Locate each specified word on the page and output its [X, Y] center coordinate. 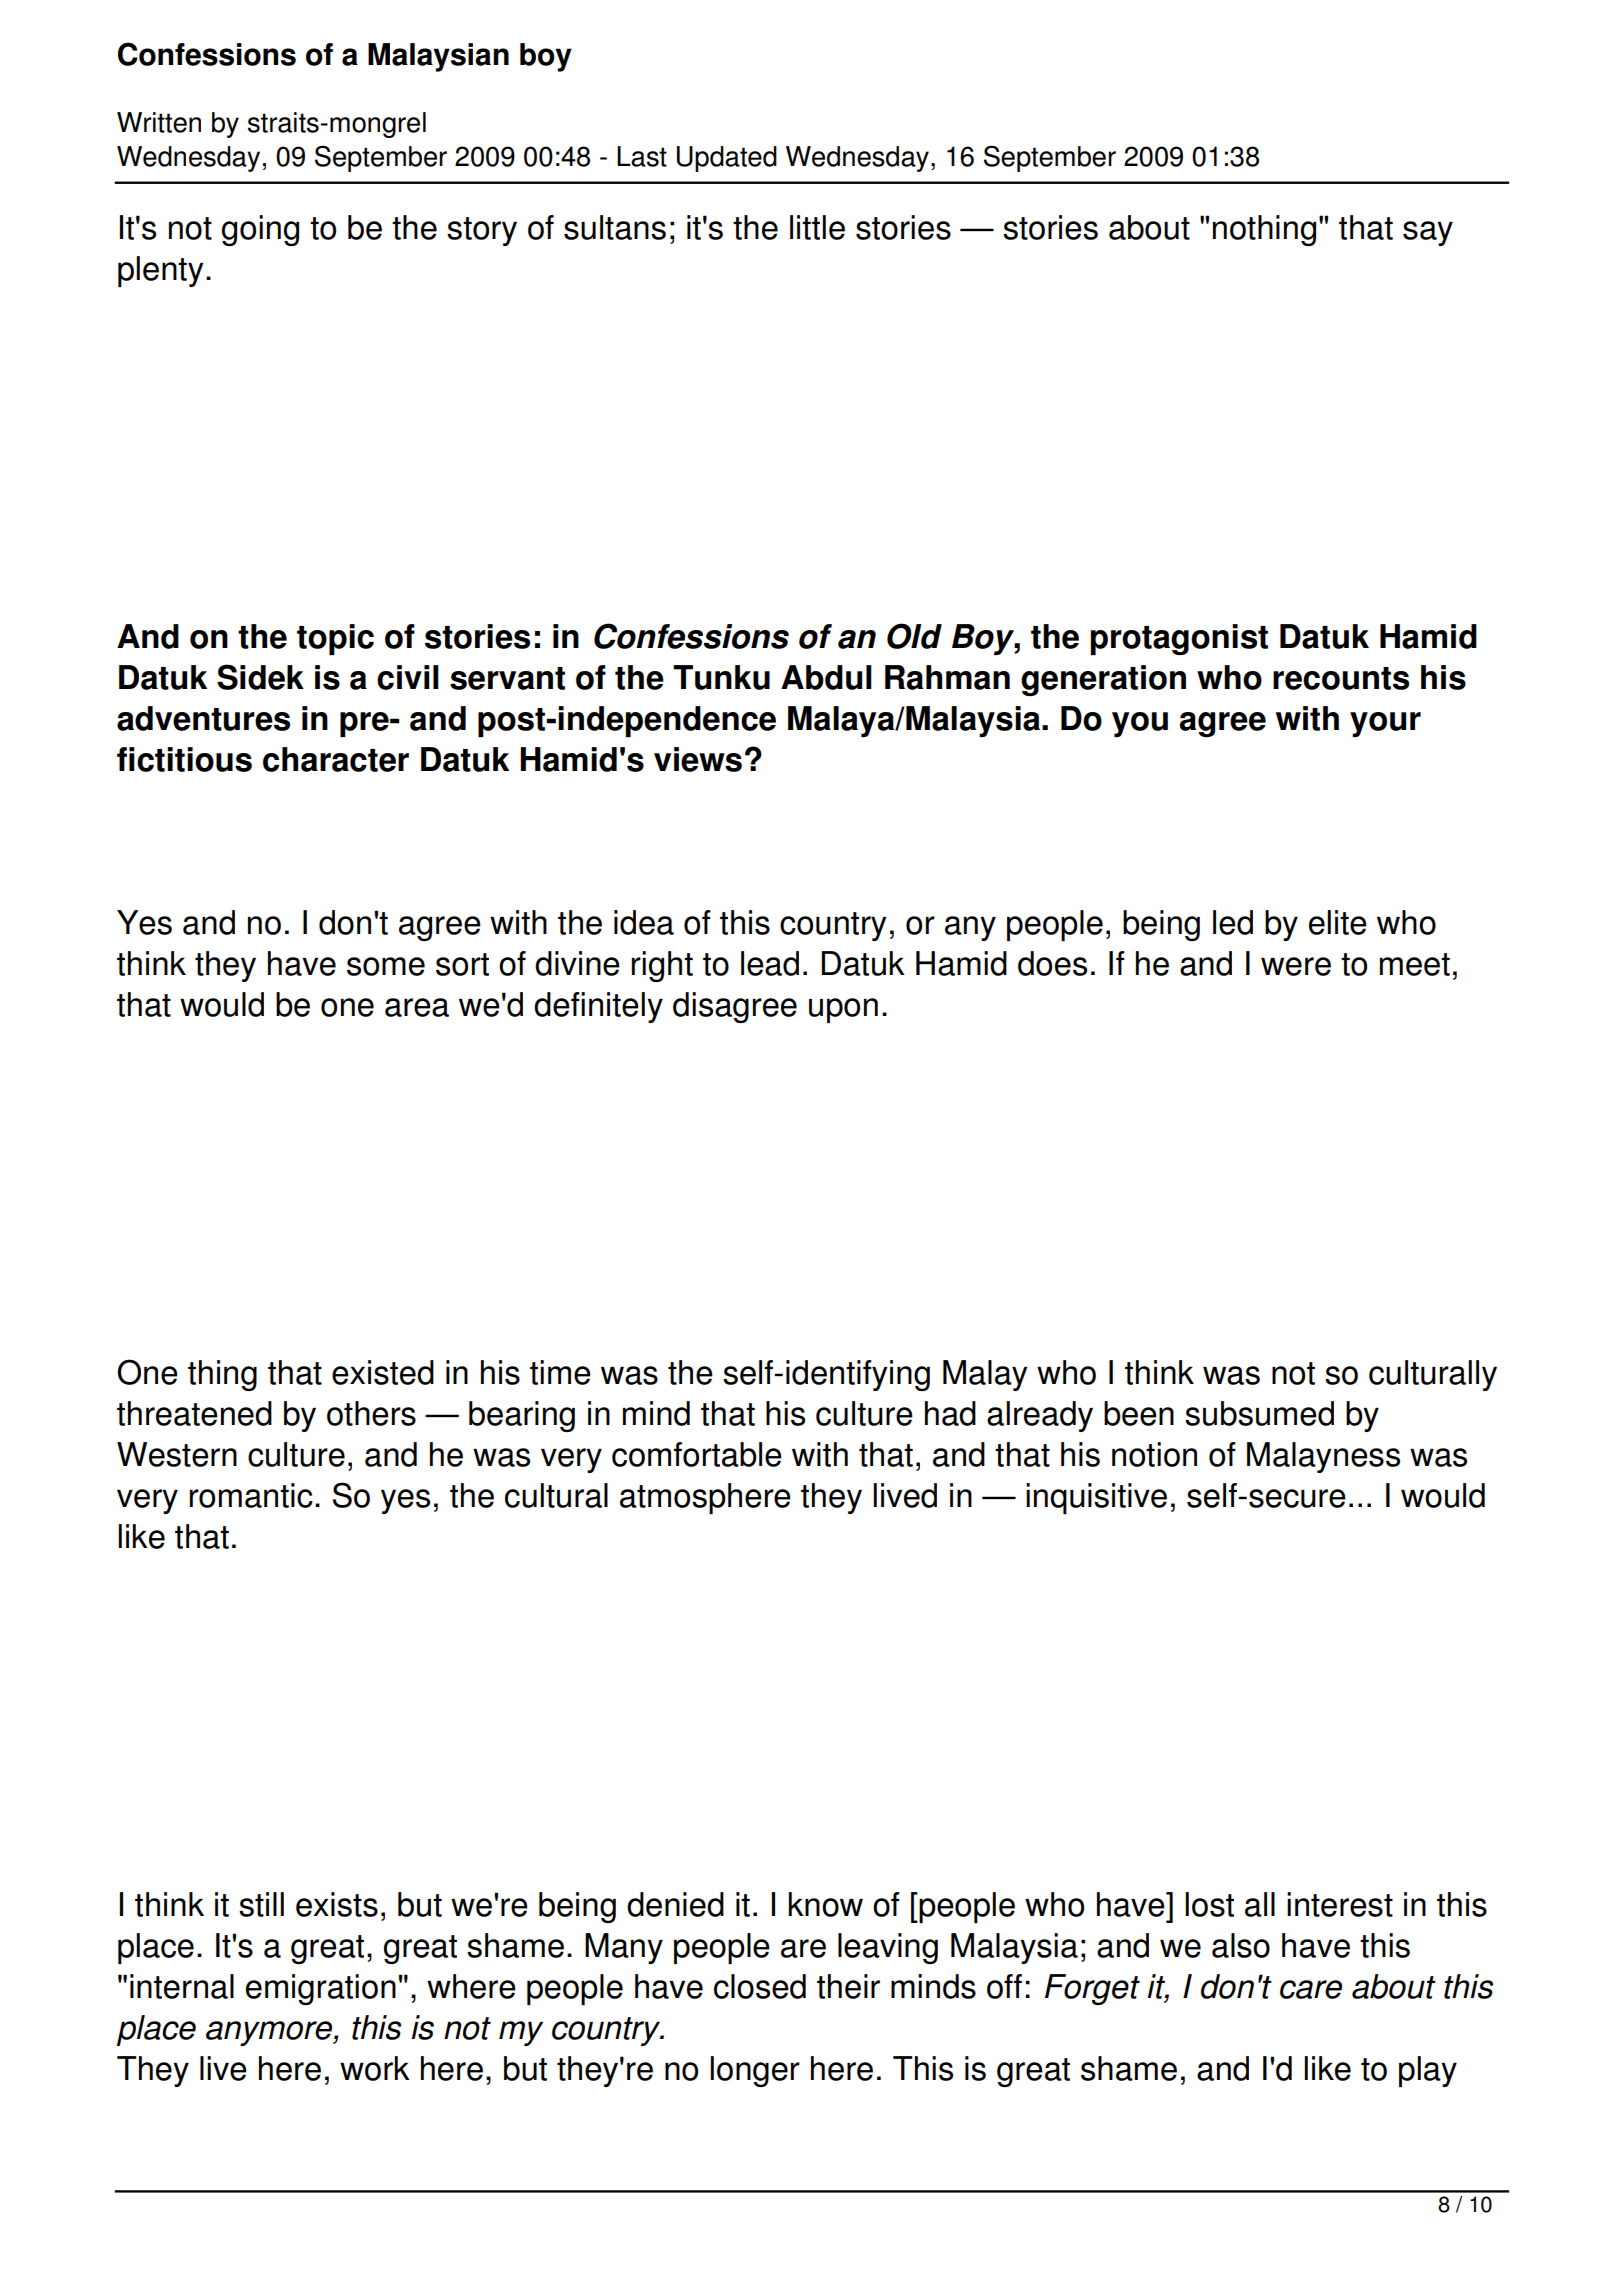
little [817, 227]
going [260, 230]
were [1296, 966]
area [417, 1007]
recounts [1341, 678]
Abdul [826, 677]
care [1311, 1989]
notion [1154, 1454]
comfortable [697, 1454]
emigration [321, 1989]
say [1428, 233]
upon [843, 1010]
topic [335, 639]
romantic [251, 1495]
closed [760, 1986]
